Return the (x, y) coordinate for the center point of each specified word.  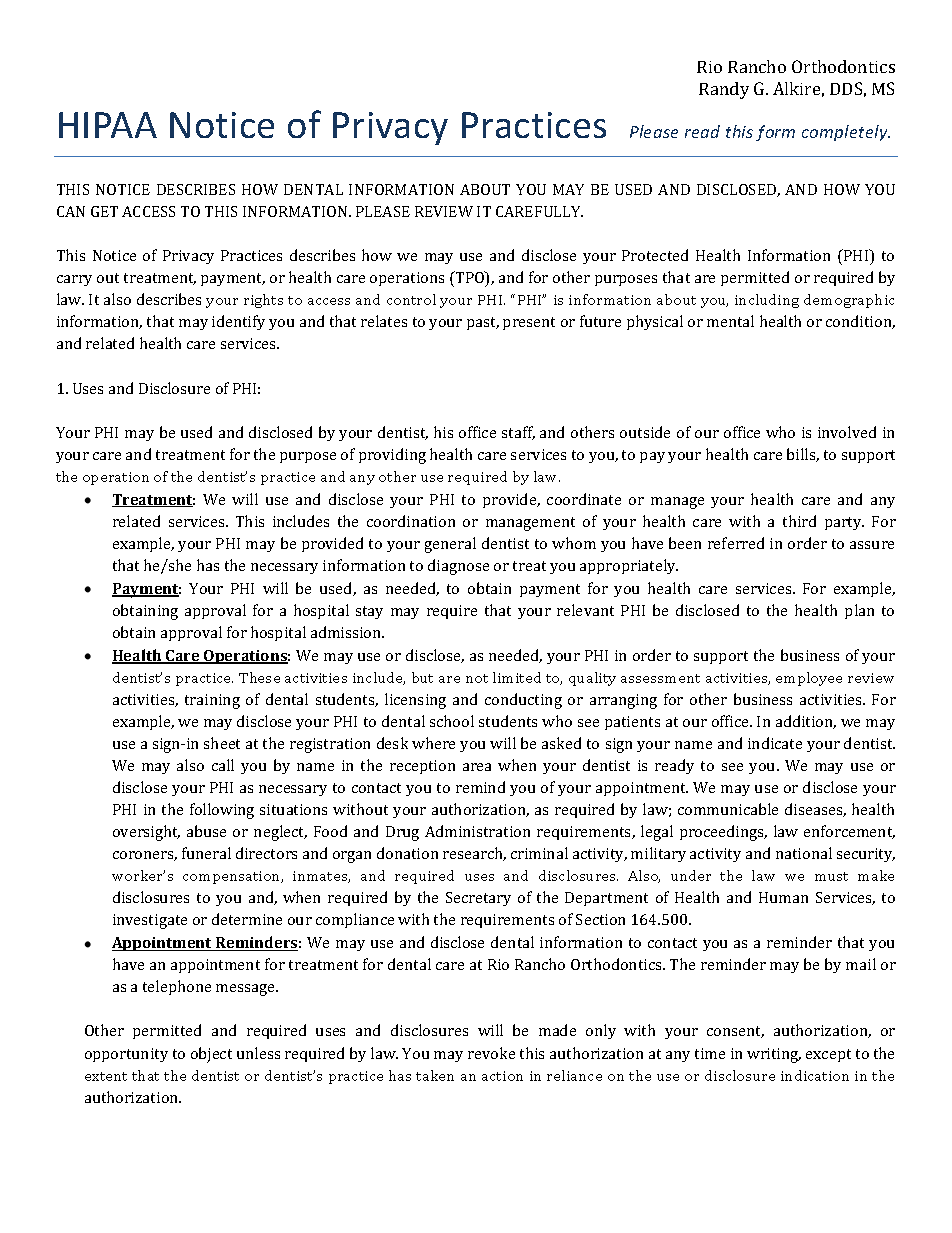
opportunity (126, 1055)
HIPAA (108, 125)
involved (847, 432)
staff (518, 433)
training (212, 701)
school (452, 721)
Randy (724, 90)
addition (806, 722)
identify (238, 322)
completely (846, 133)
